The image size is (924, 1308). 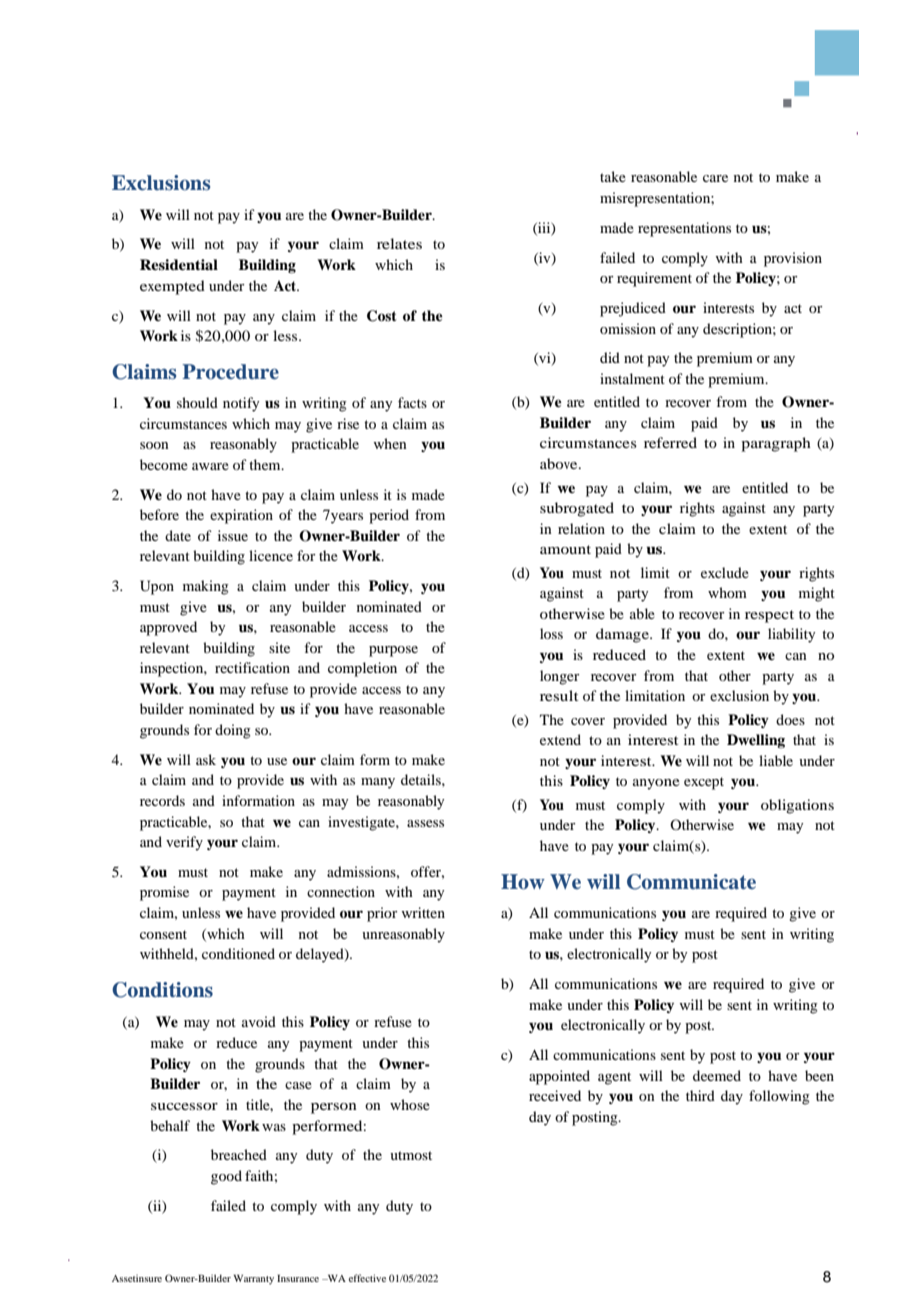 What do you see at coordinates (715, 178) in the screenshot?
I see `care` at bounding box center [715, 178].
